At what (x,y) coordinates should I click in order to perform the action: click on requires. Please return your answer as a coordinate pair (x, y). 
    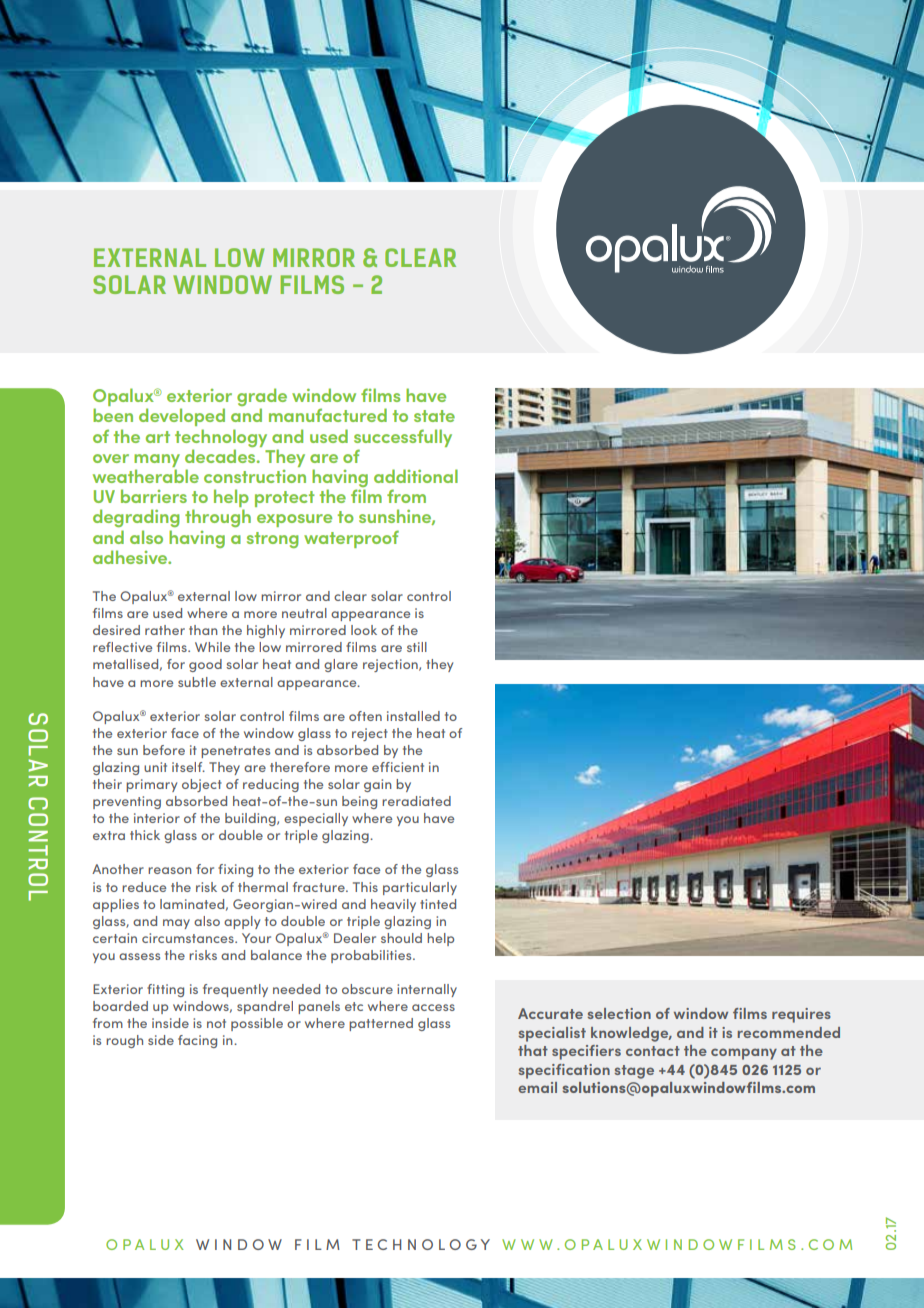
    Looking at the image, I should click on (801, 1015).
